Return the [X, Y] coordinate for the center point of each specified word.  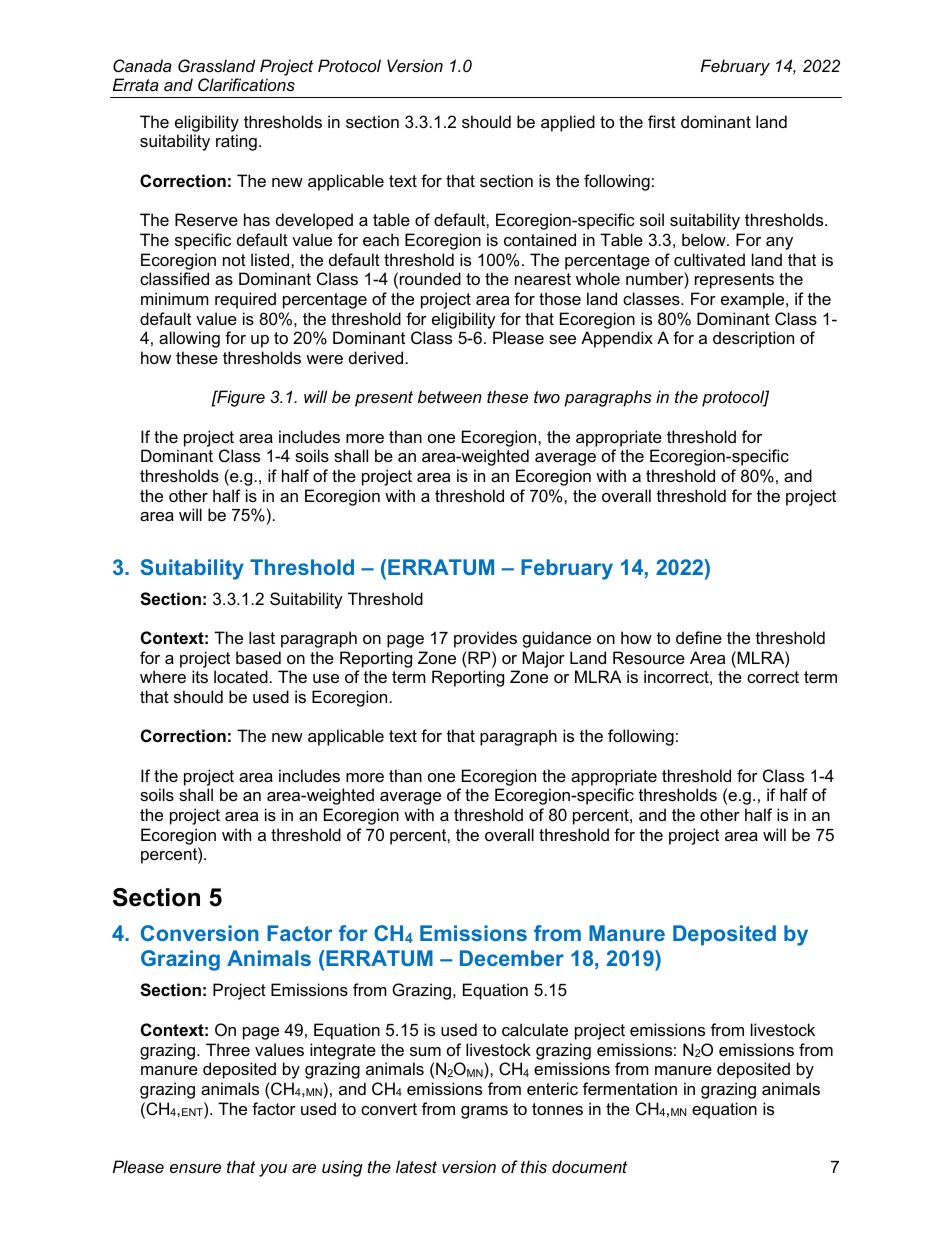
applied [568, 123]
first [662, 121]
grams [484, 1112]
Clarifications [246, 84]
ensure [195, 1168]
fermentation [630, 1088]
